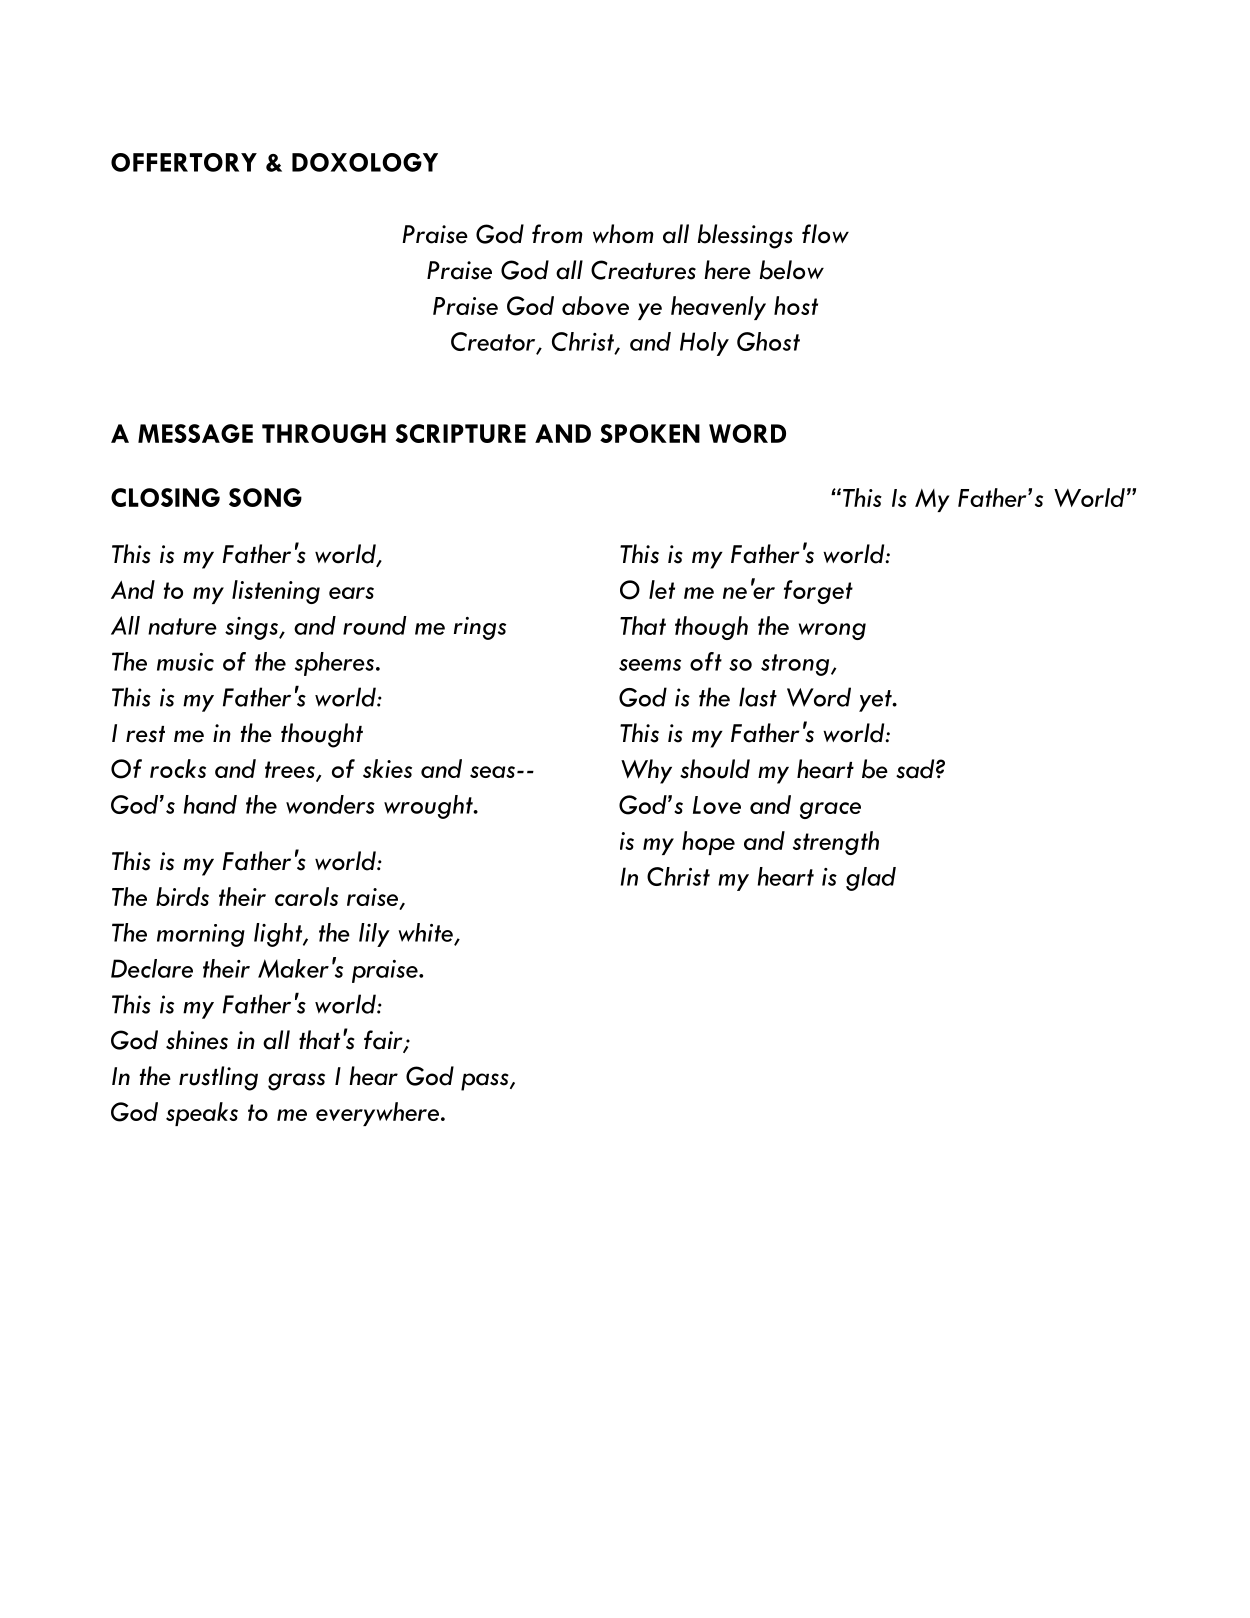 The height and width of the image is (1618, 1250). I want to click on MESSAGE, so click(195, 433).
